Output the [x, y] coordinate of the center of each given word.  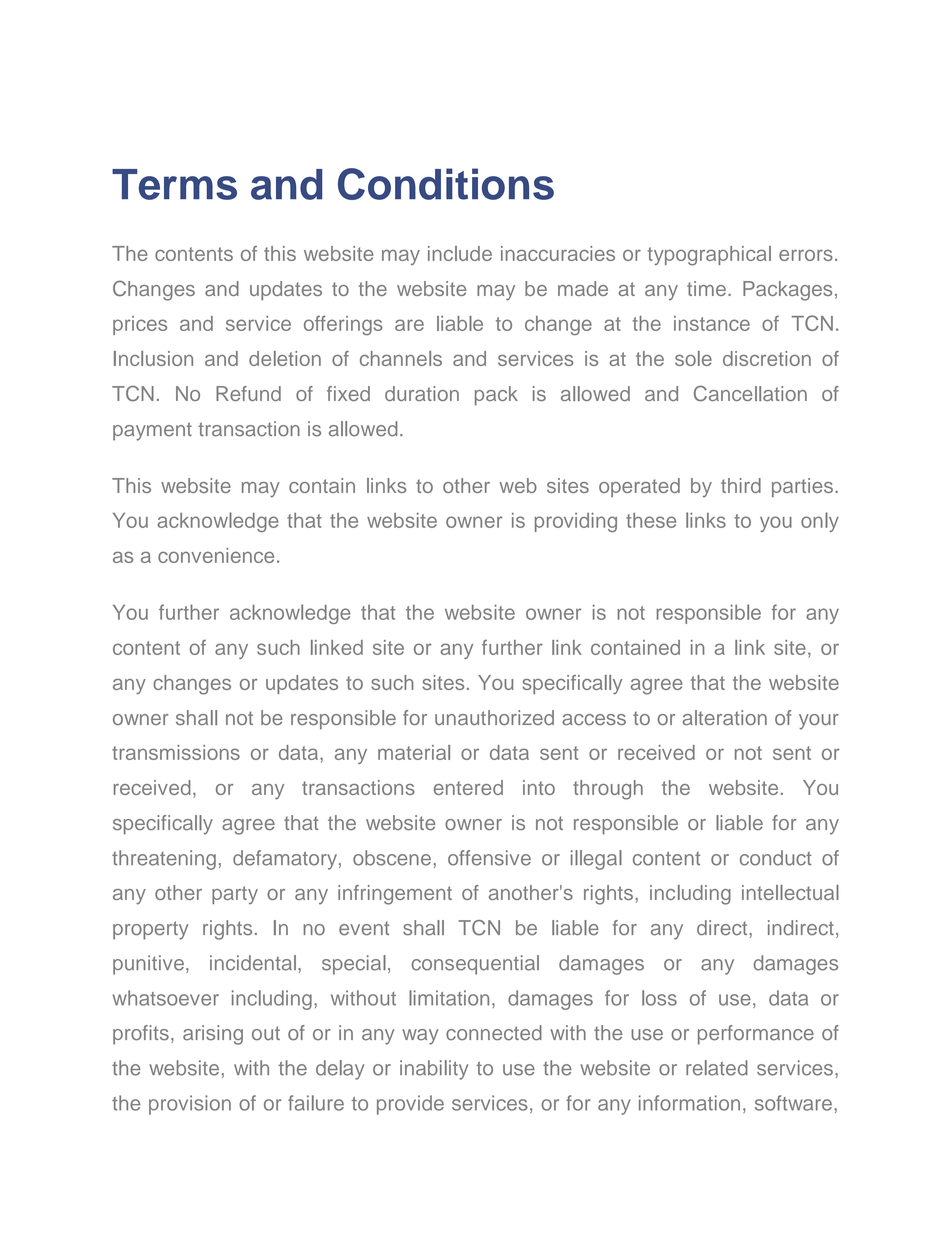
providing [576, 522]
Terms [174, 184]
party [235, 895]
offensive [489, 858]
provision [190, 1105]
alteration [725, 718]
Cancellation [750, 394]
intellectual [790, 892]
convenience [216, 555]
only [820, 522]
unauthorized [494, 717]
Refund [248, 393]
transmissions [176, 752]
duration [422, 393]
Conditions [446, 184]
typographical [709, 256]
